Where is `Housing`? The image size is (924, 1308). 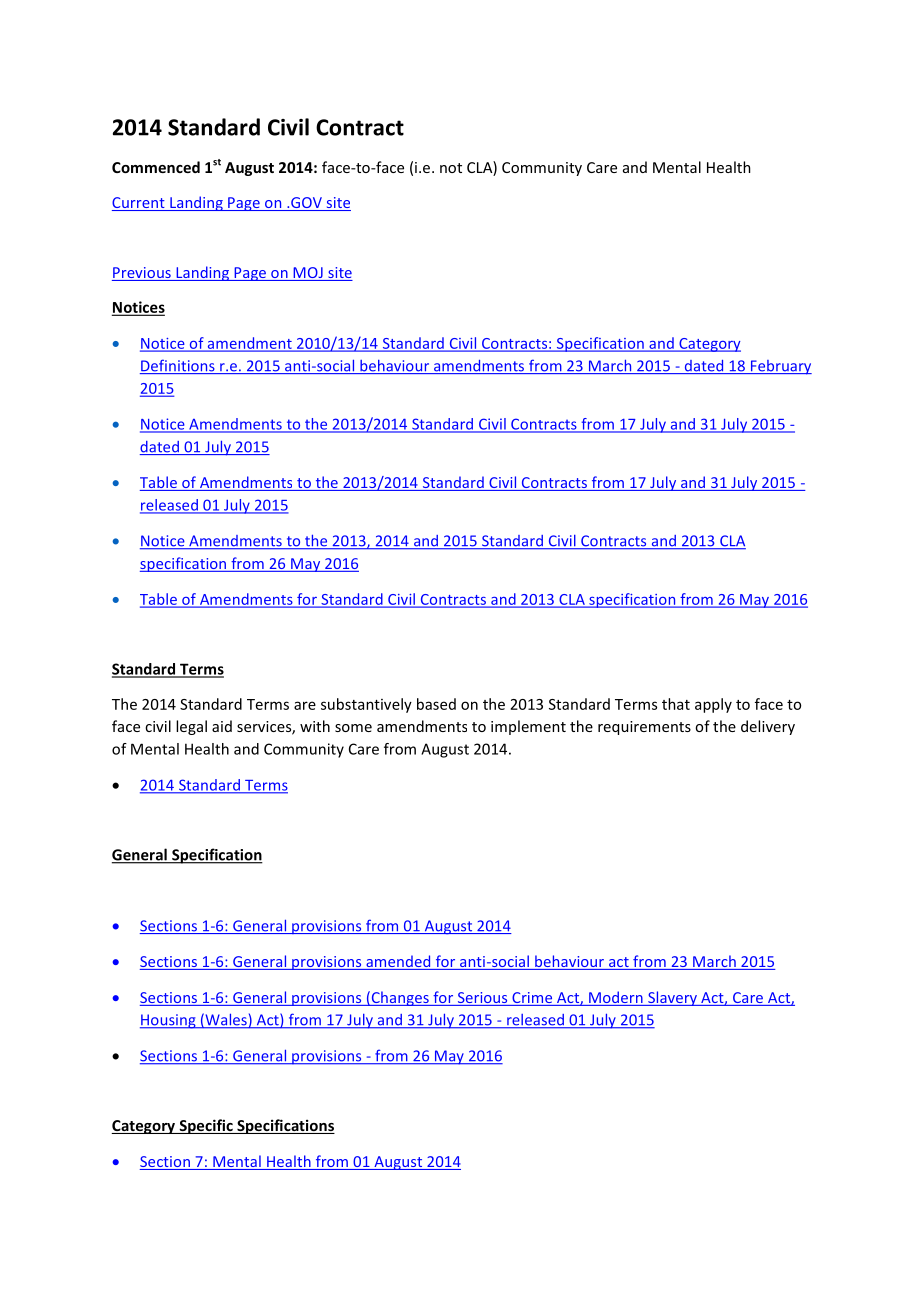
Housing is located at coordinates (169, 1021).
